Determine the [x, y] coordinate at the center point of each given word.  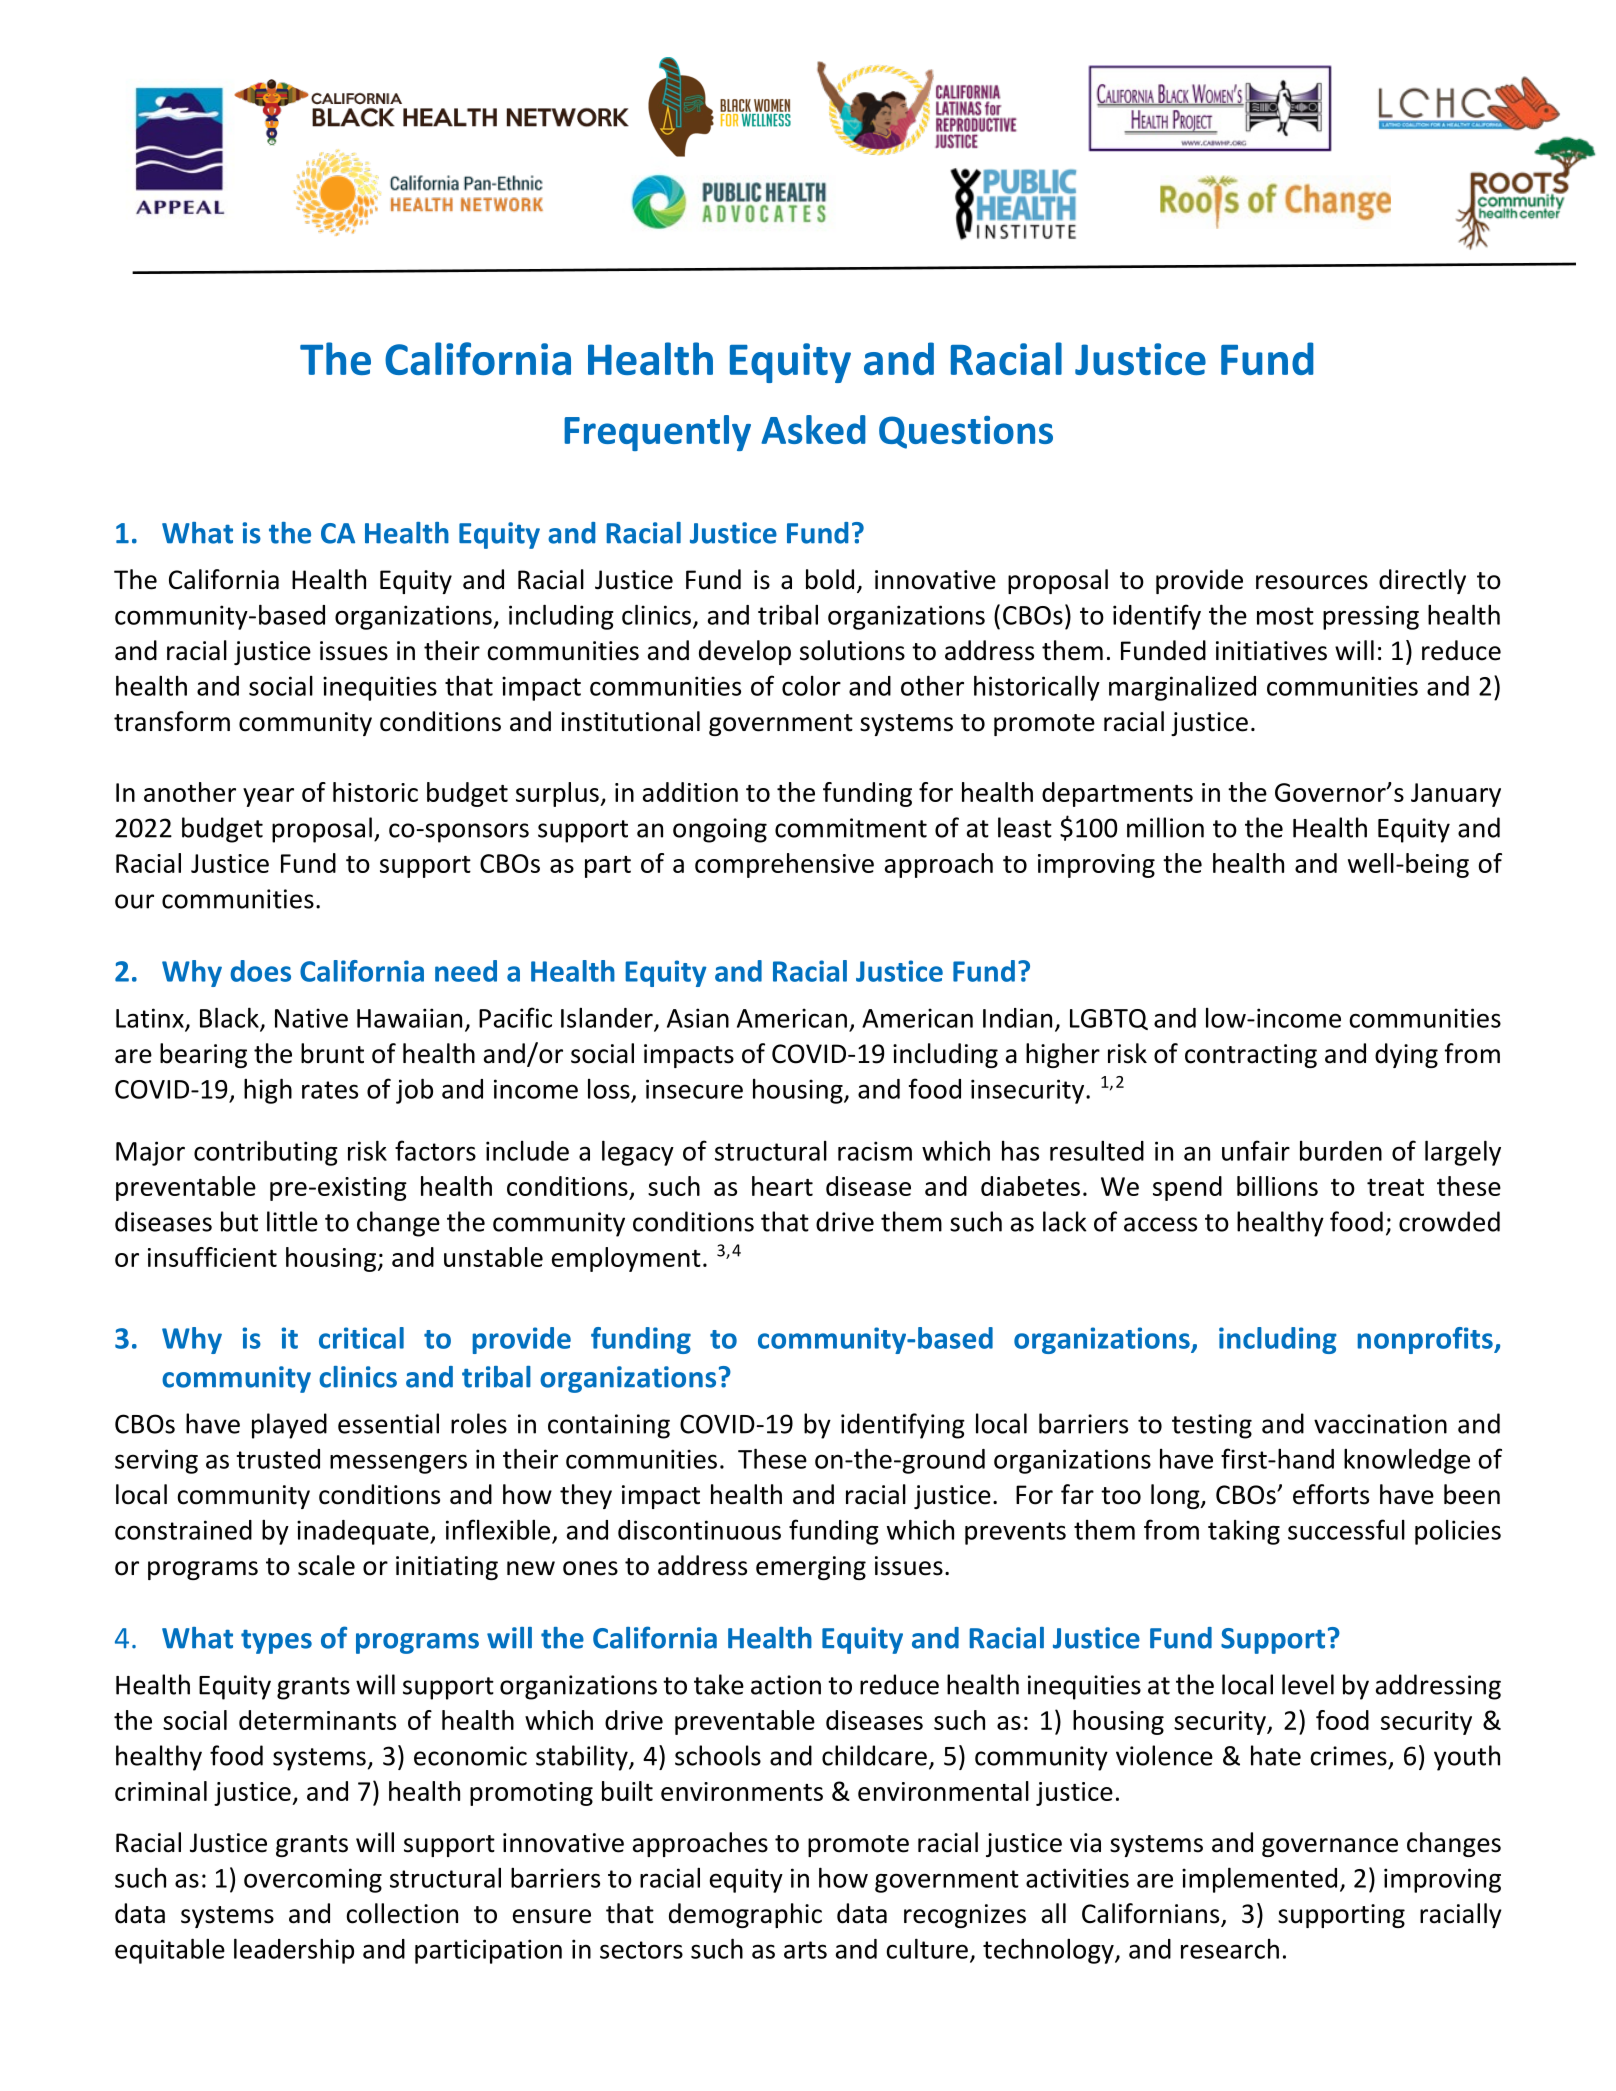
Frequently [657, 433]
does [260, 971]
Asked [813, 429]
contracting [1251, 1056]
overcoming [313, 1880]
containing [609, 1426]
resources [1312, 582]
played [289, 1426]
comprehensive [784, 865]
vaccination [1380, 1424]
